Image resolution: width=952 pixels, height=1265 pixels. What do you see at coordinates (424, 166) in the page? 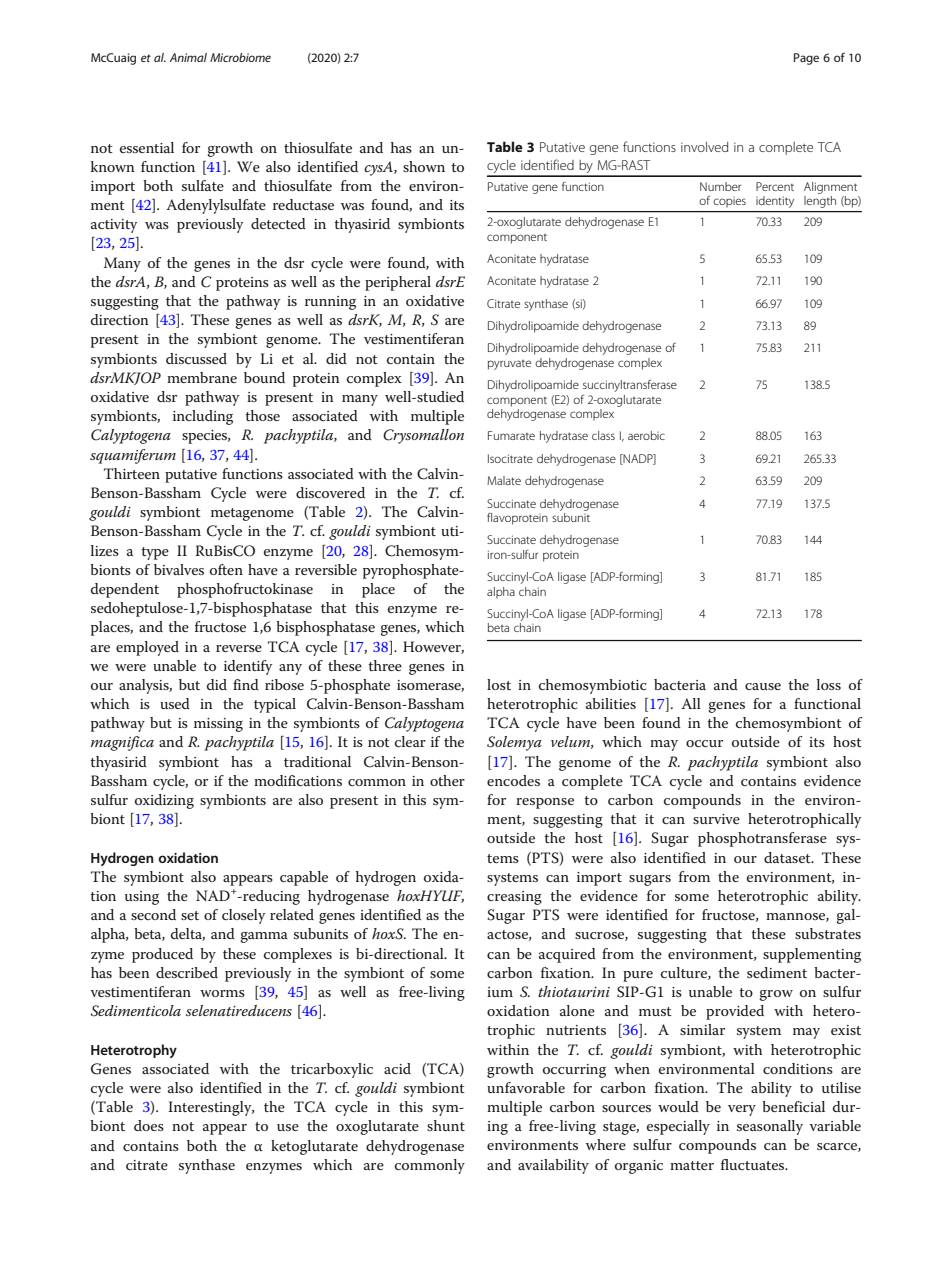
I see `shown` at bounding box center [424, 166].
